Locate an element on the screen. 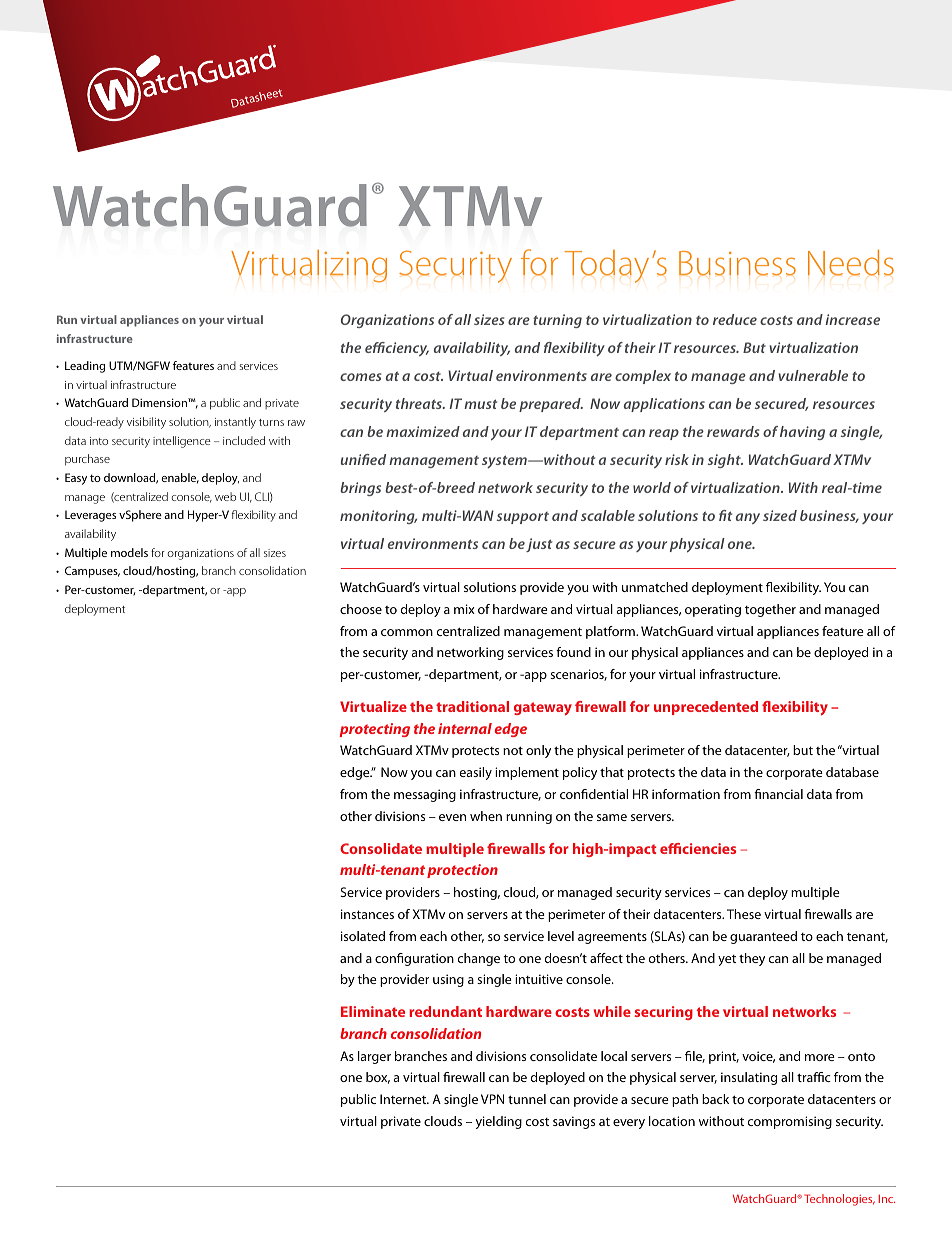 This screenshot has height=1233, width=952. protection is located at coordinates (462, 871).
